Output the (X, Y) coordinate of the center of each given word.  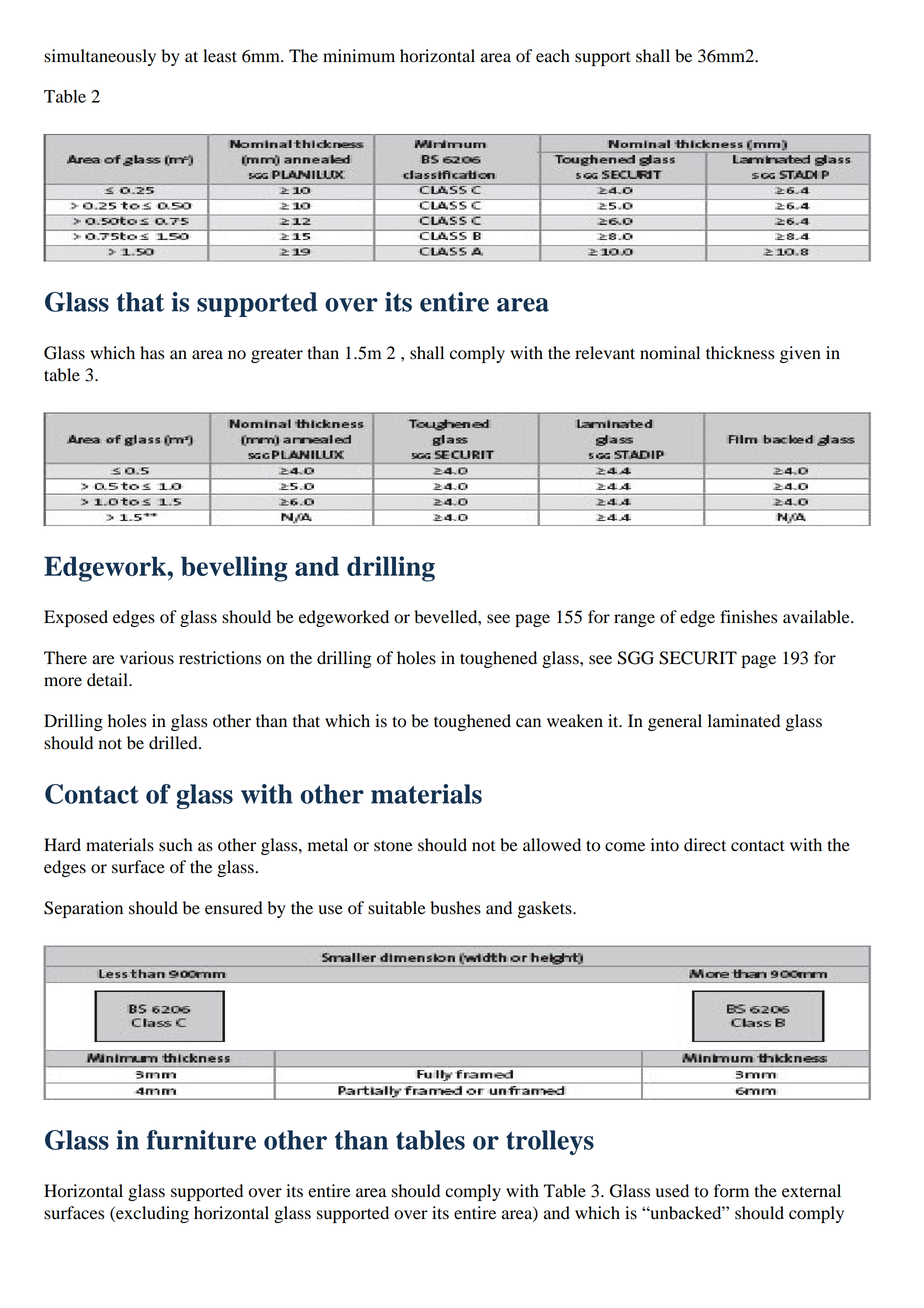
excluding (151, 1214)
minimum (359, 56)
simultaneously (100, 57)
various (147, 658)
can (528, 723)
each (553, 56)
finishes (748, 617)
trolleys (550, 1142)
